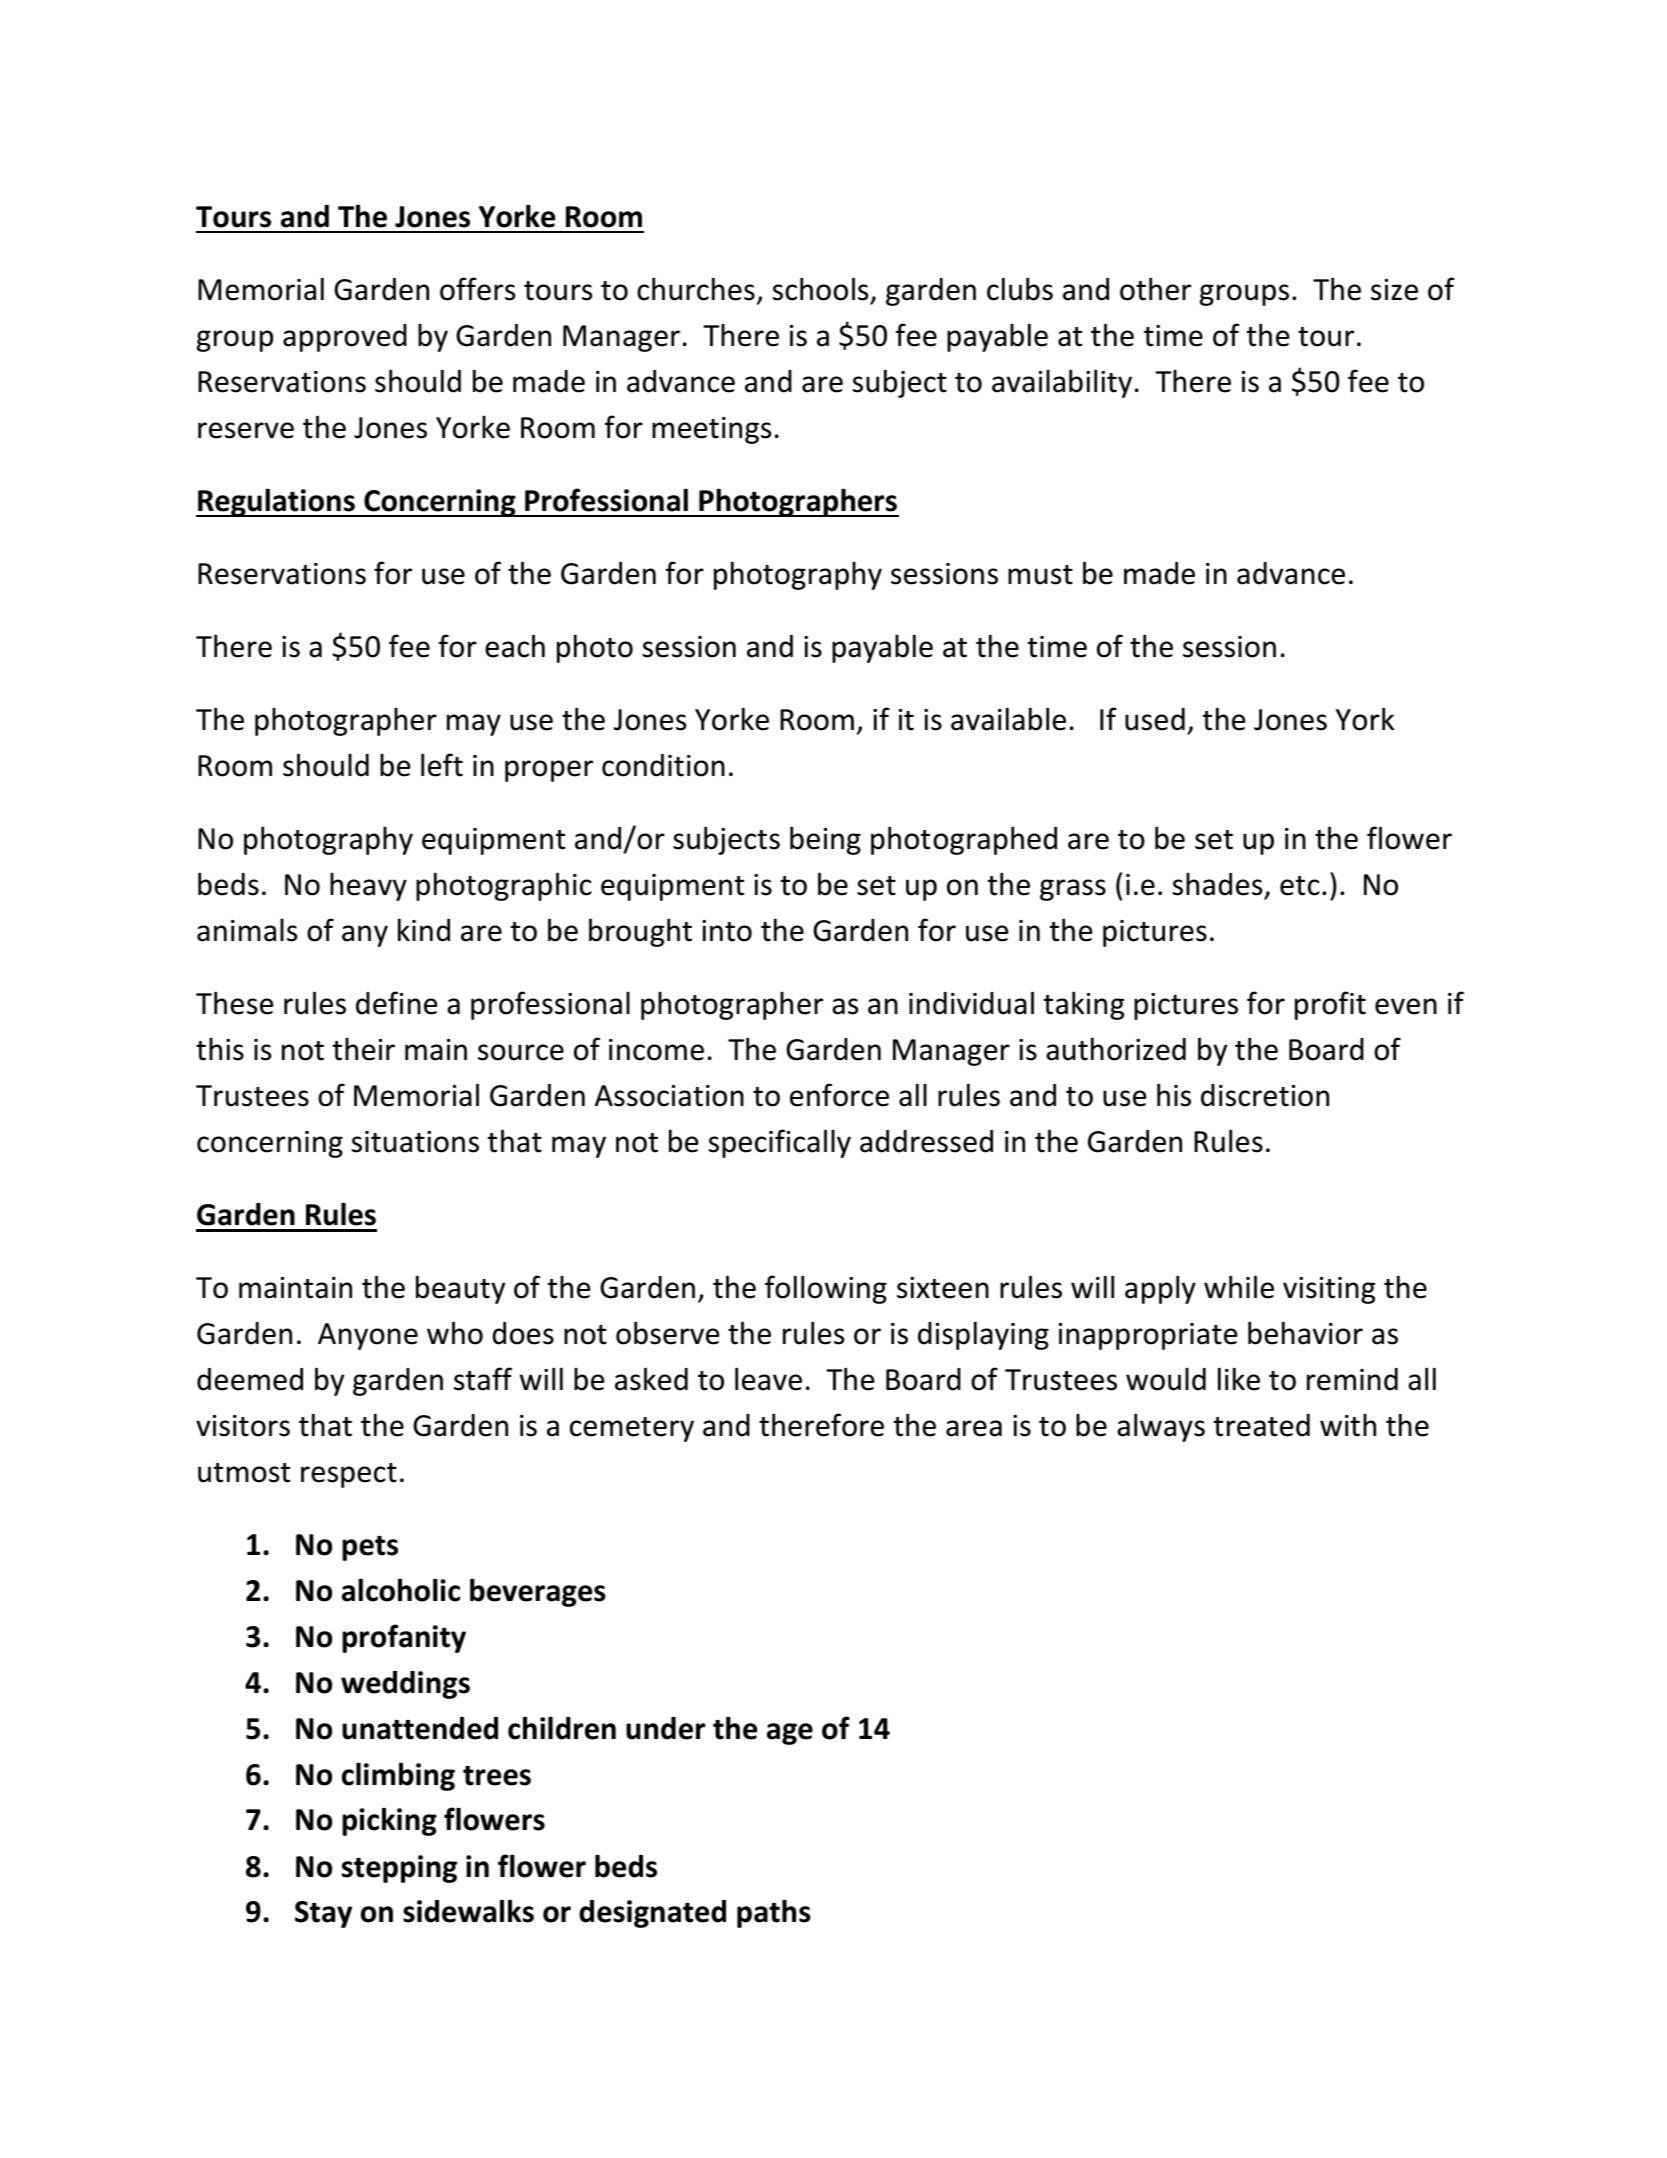  I want to click on discretion, so click(1265, 1095).
